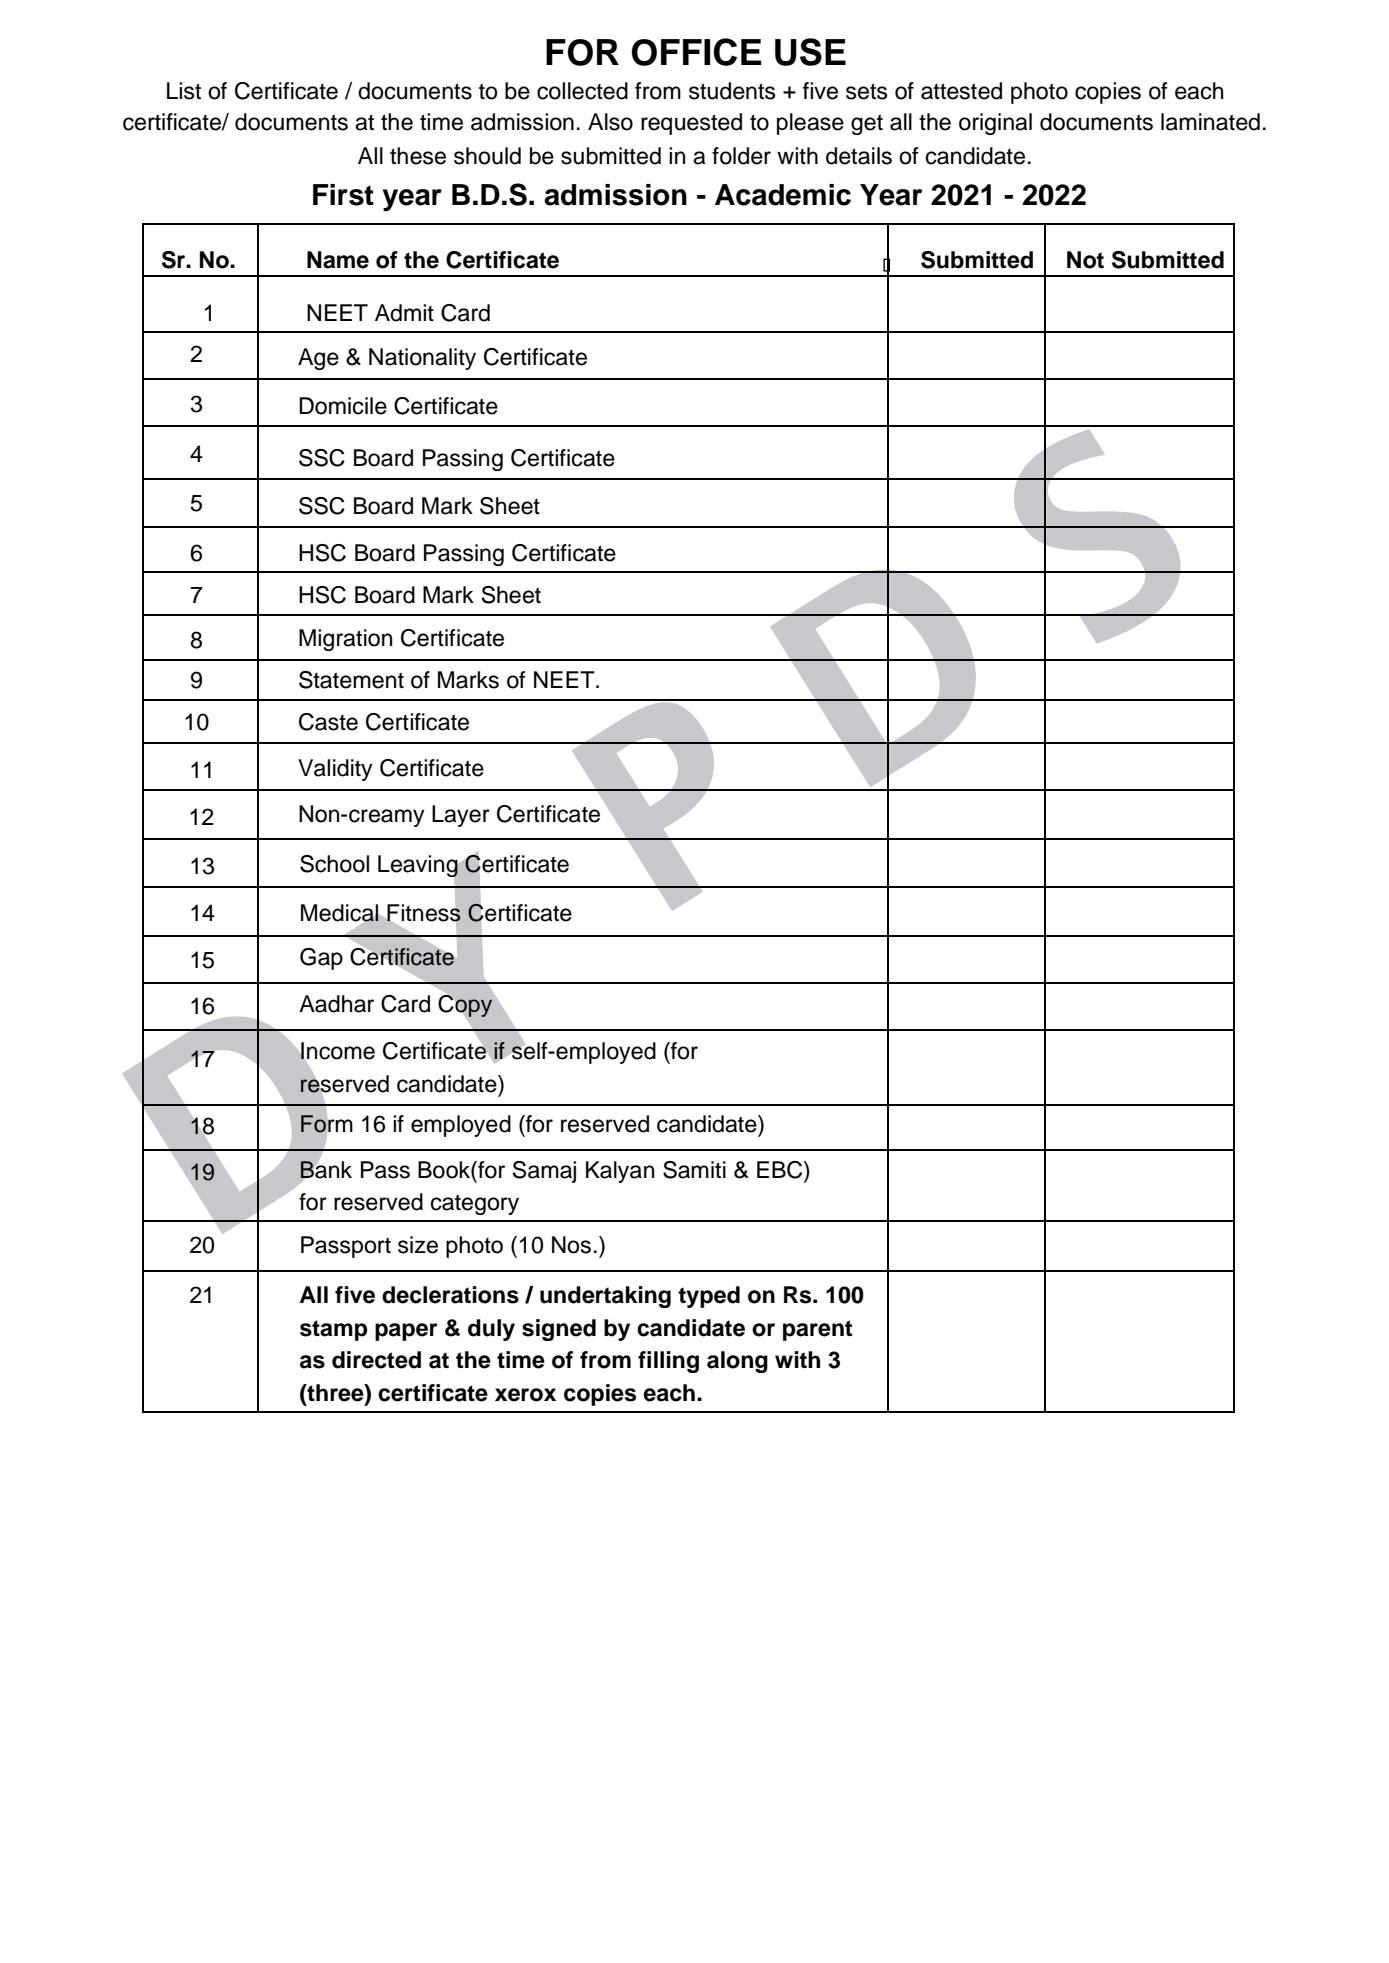 The width and height of the page is (1389, 1963). Describe the element at coordinates (333, 1330) in the page. I see `stamp` at that location.
